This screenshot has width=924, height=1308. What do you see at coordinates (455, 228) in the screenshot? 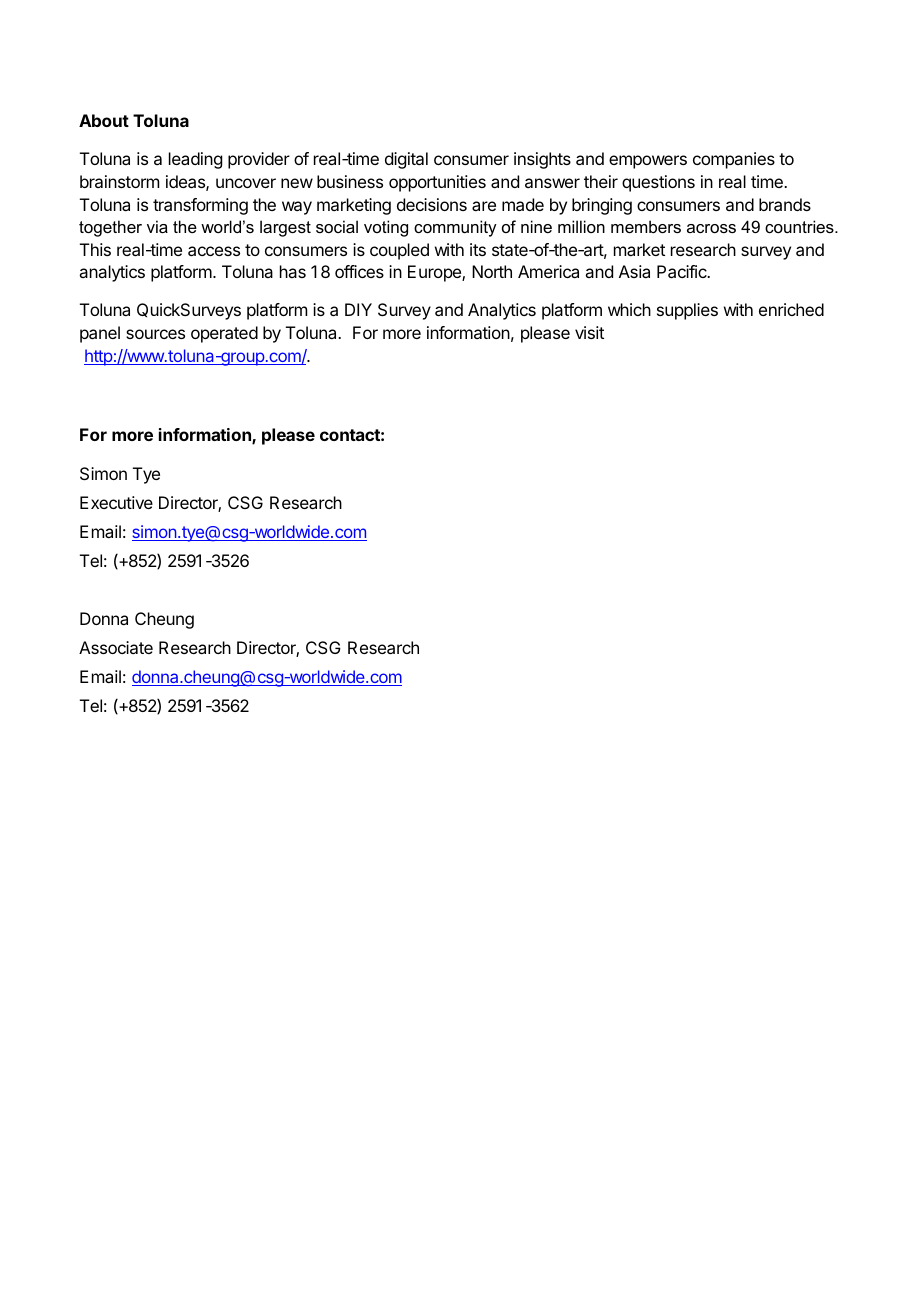
I see `community` at bounding box center [455, 228].
